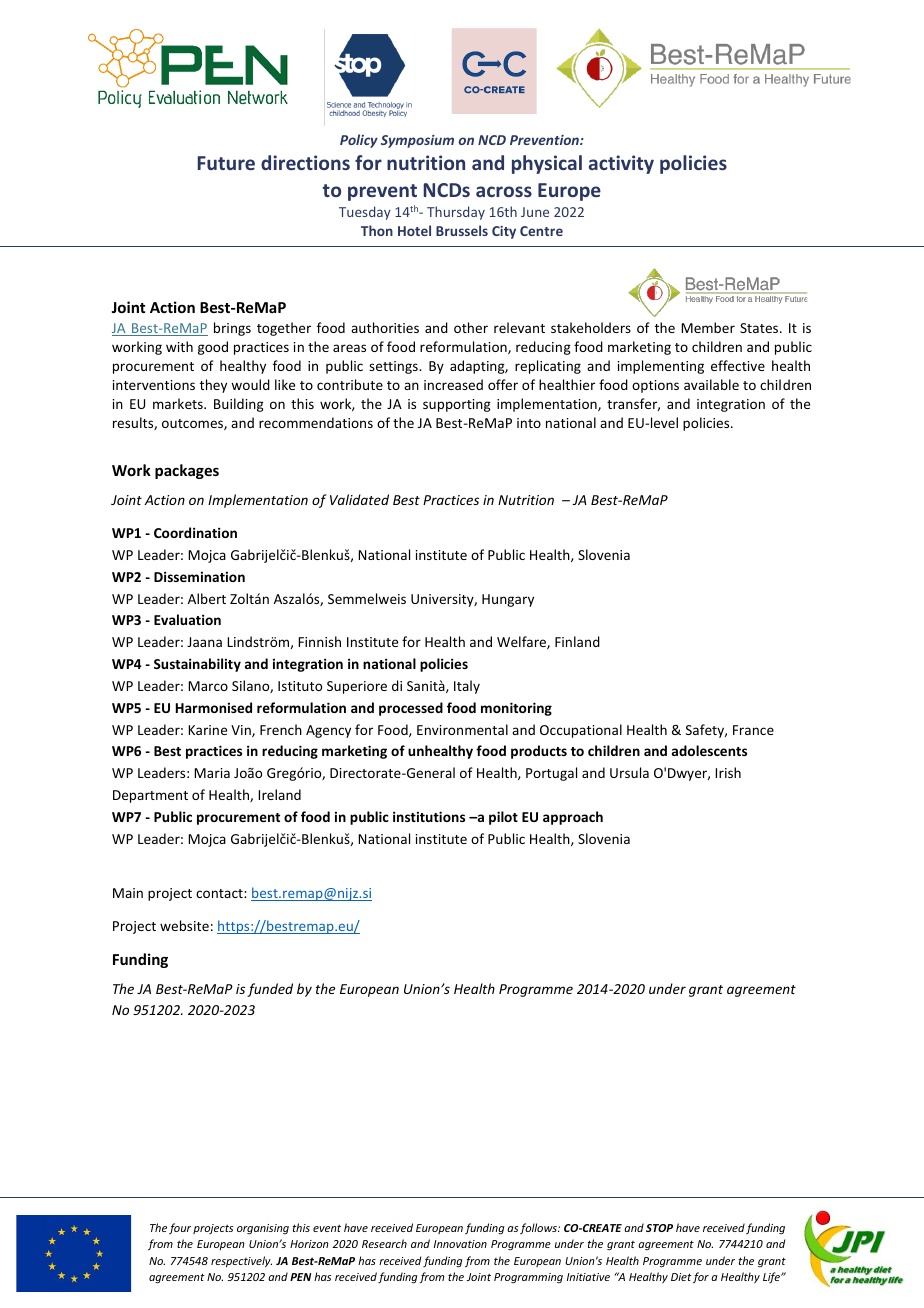 This screenshot has height=1308, width=924. Describe the element at coordinates (709, 750) in the screenshot. I see `adolescents` at that location.
